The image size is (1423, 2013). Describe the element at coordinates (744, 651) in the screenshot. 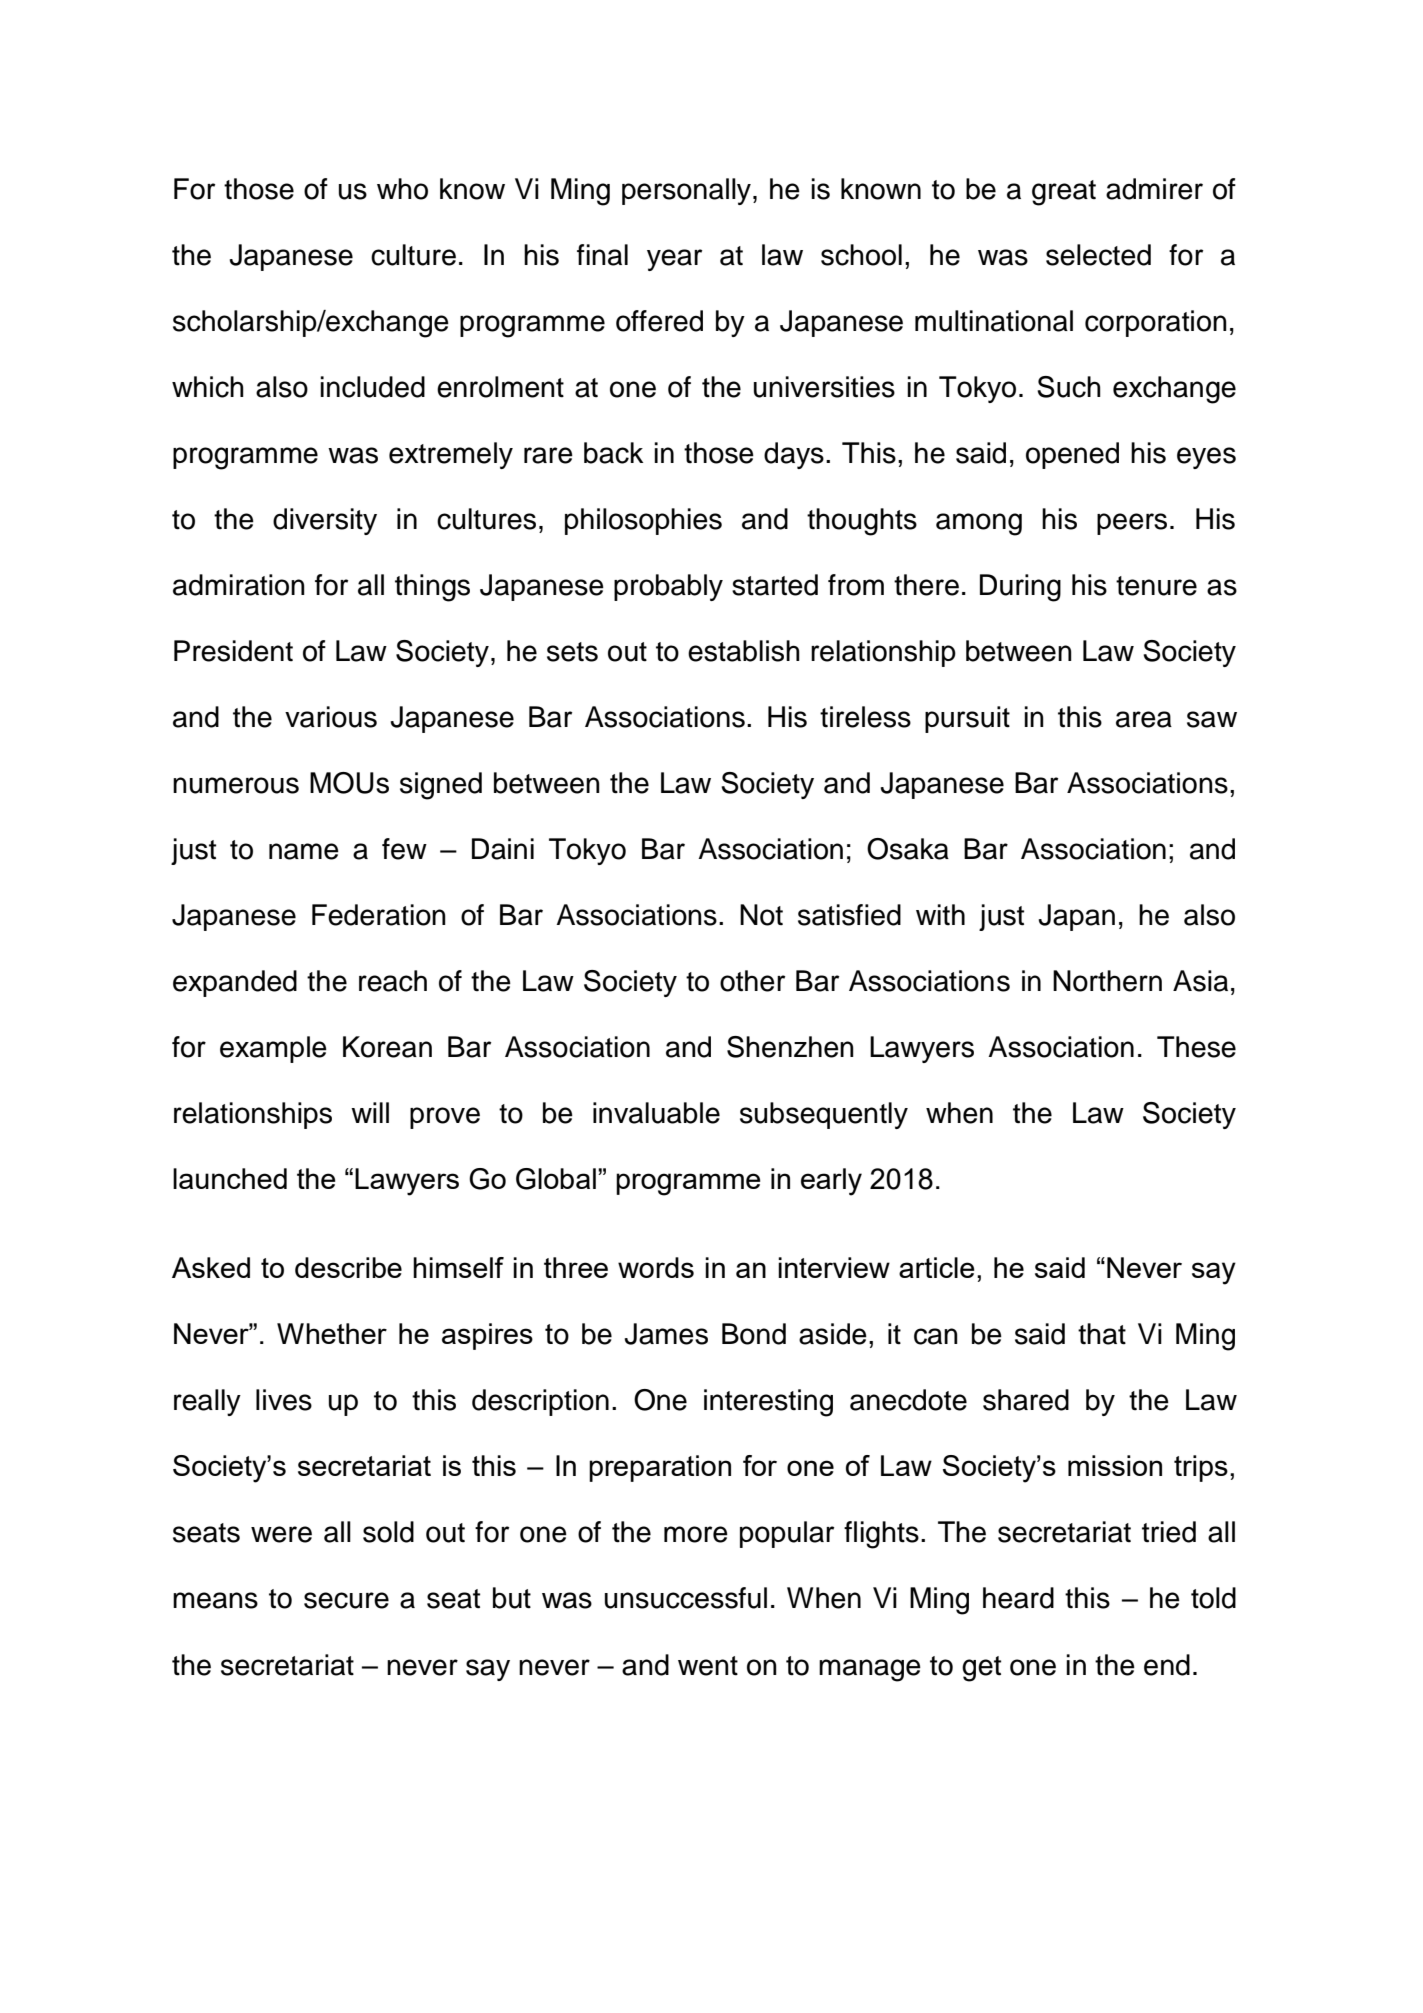

I see `establish` at that location.
